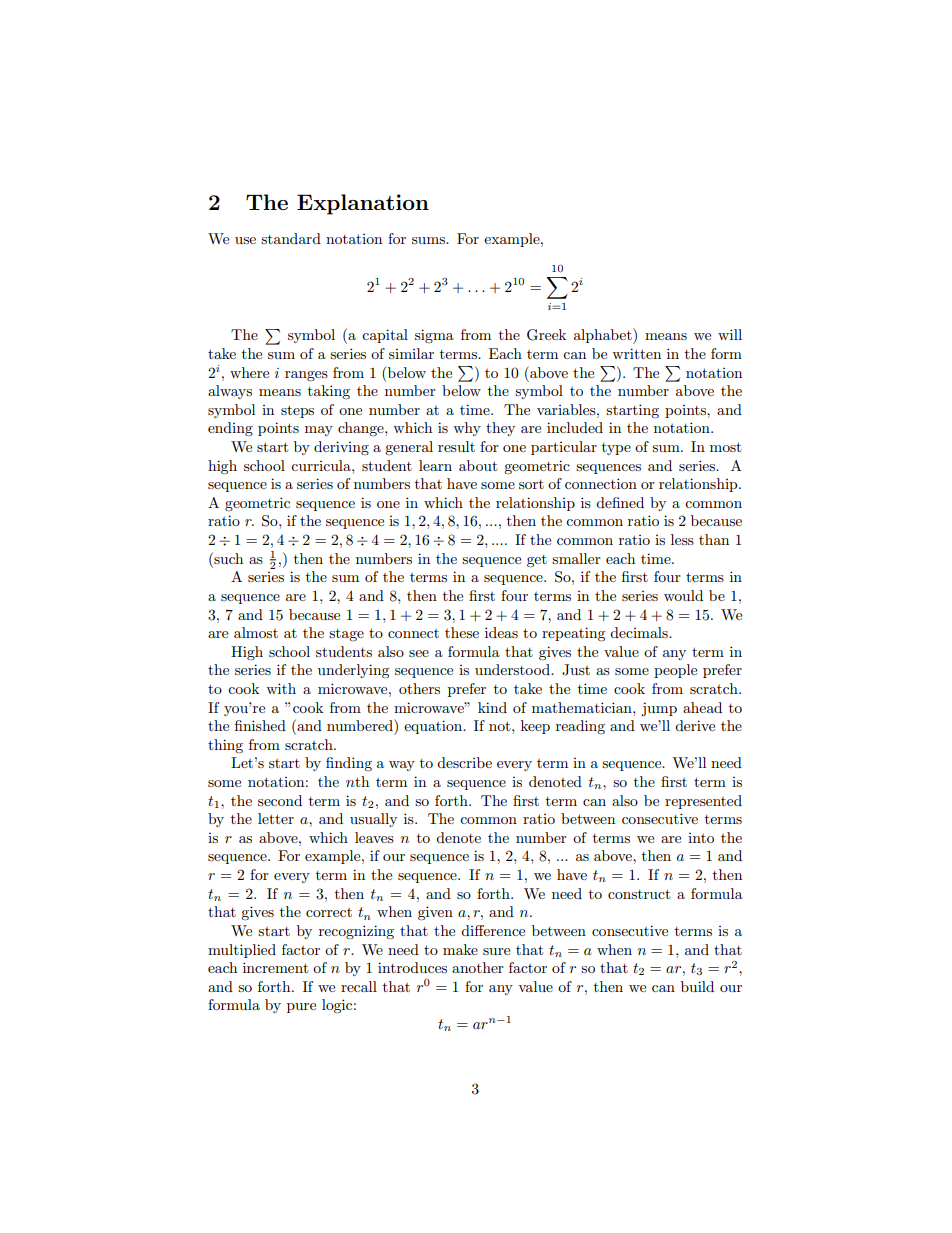 The image size is (952, 1233). What do you see at coordinates (297, 411) in the screenshot?
I see `steps` at bounding box center [297, 411].
